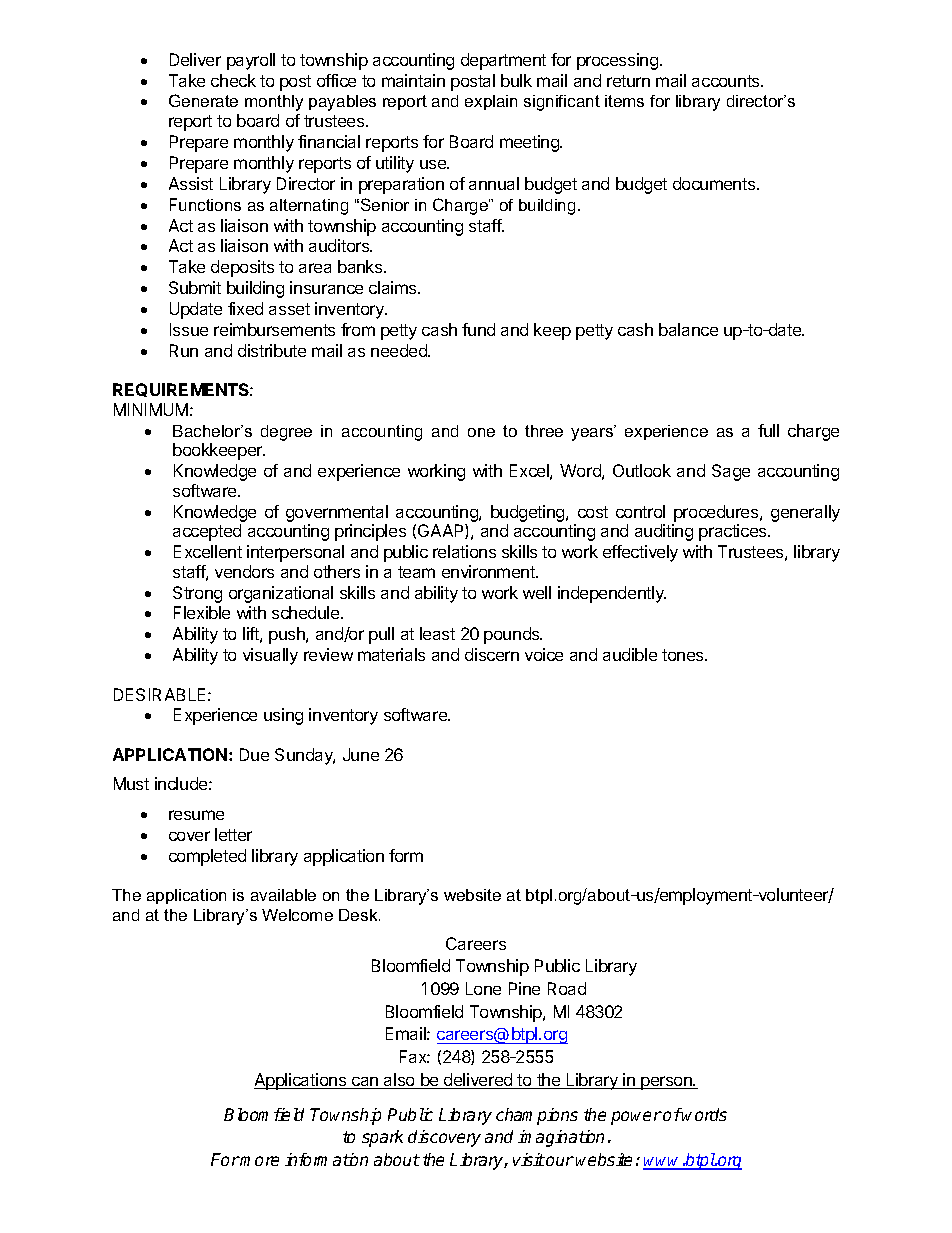 The width and height of the screenshot is (952, 1233). What do you see at coordinates (537, 1116) in the screenshot?
I see `champions` at bounding box center [537, 1116].
